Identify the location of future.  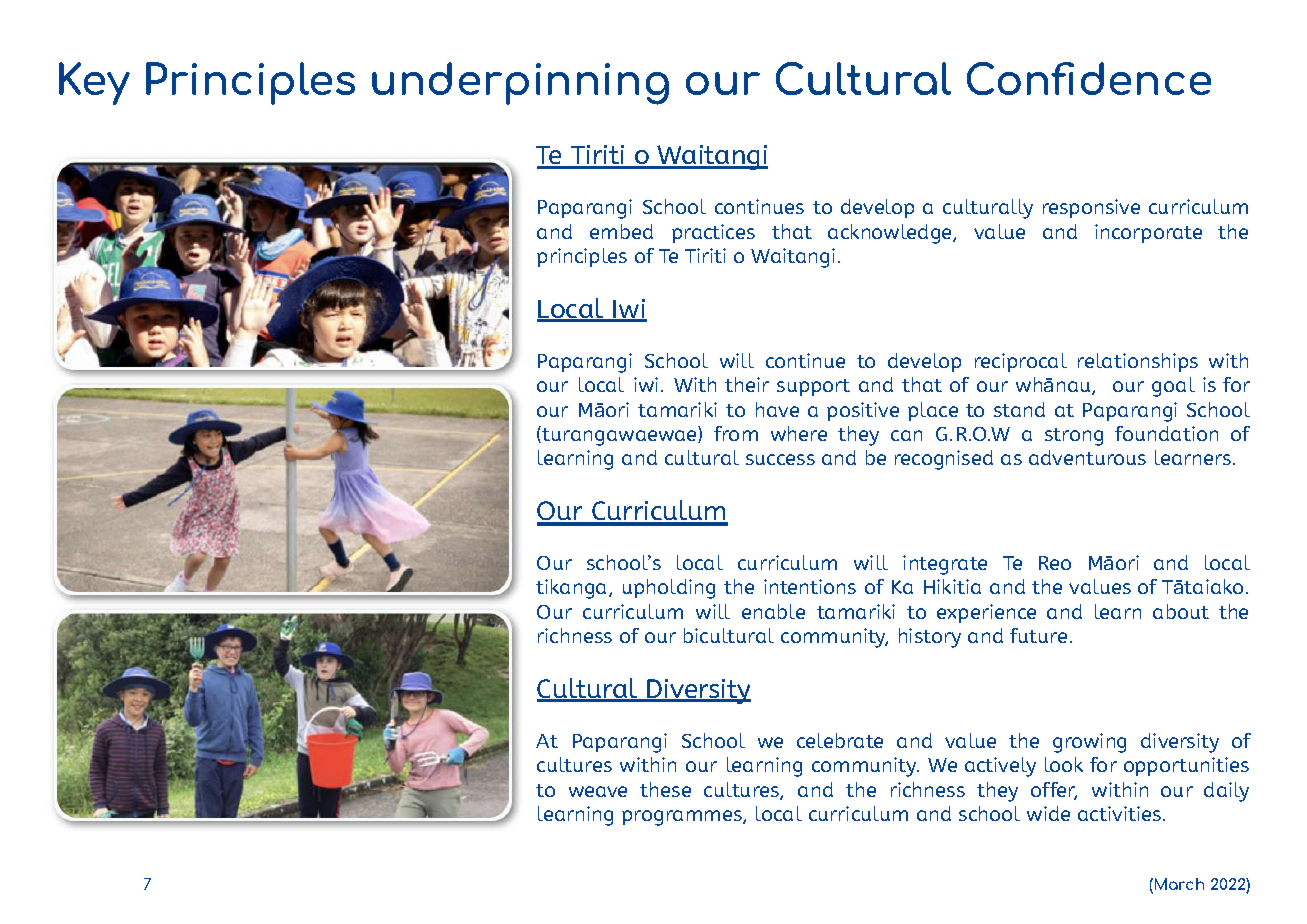
(1038, 635).
